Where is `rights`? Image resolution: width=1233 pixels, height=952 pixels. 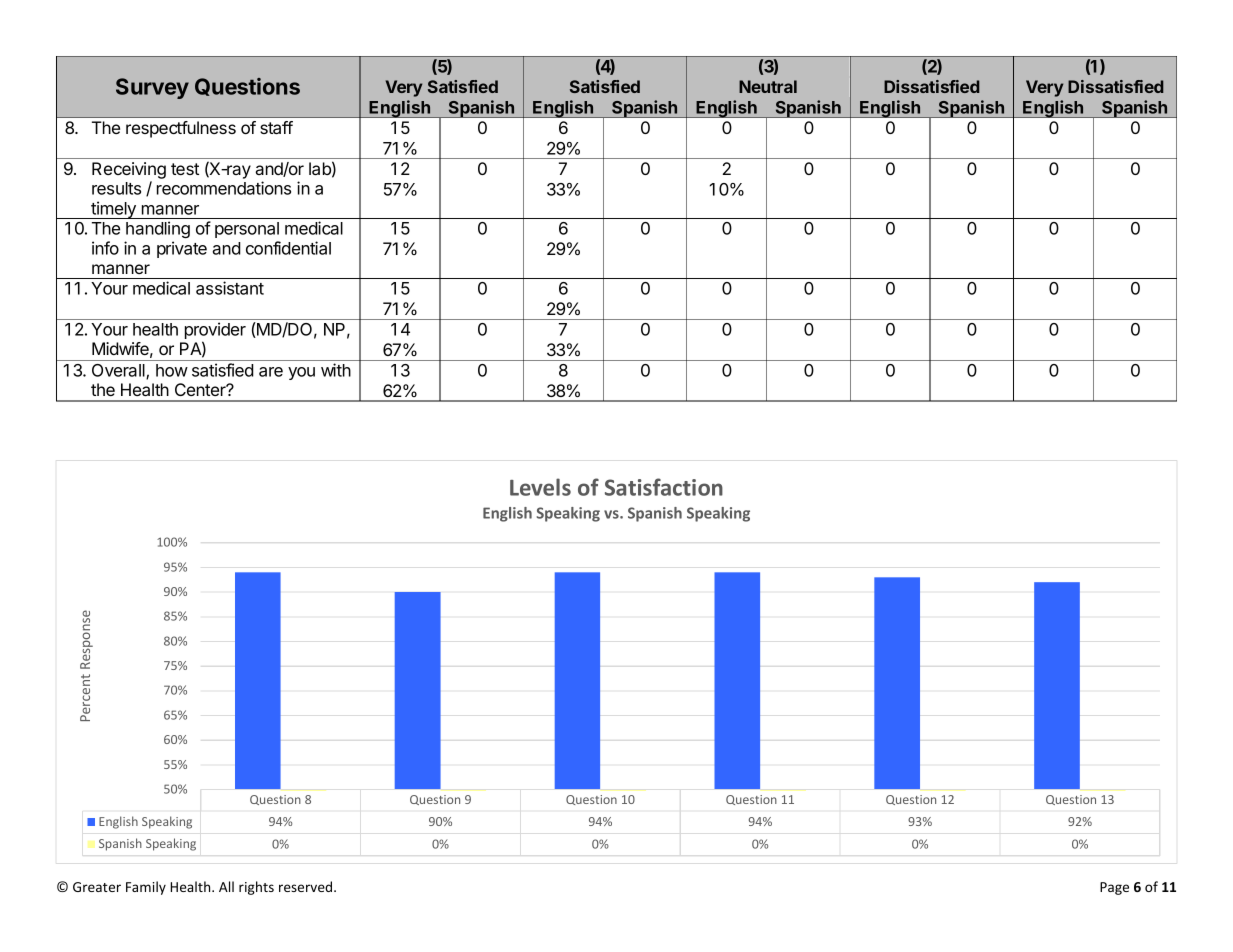
rights is located at coordinates (256, 888).
